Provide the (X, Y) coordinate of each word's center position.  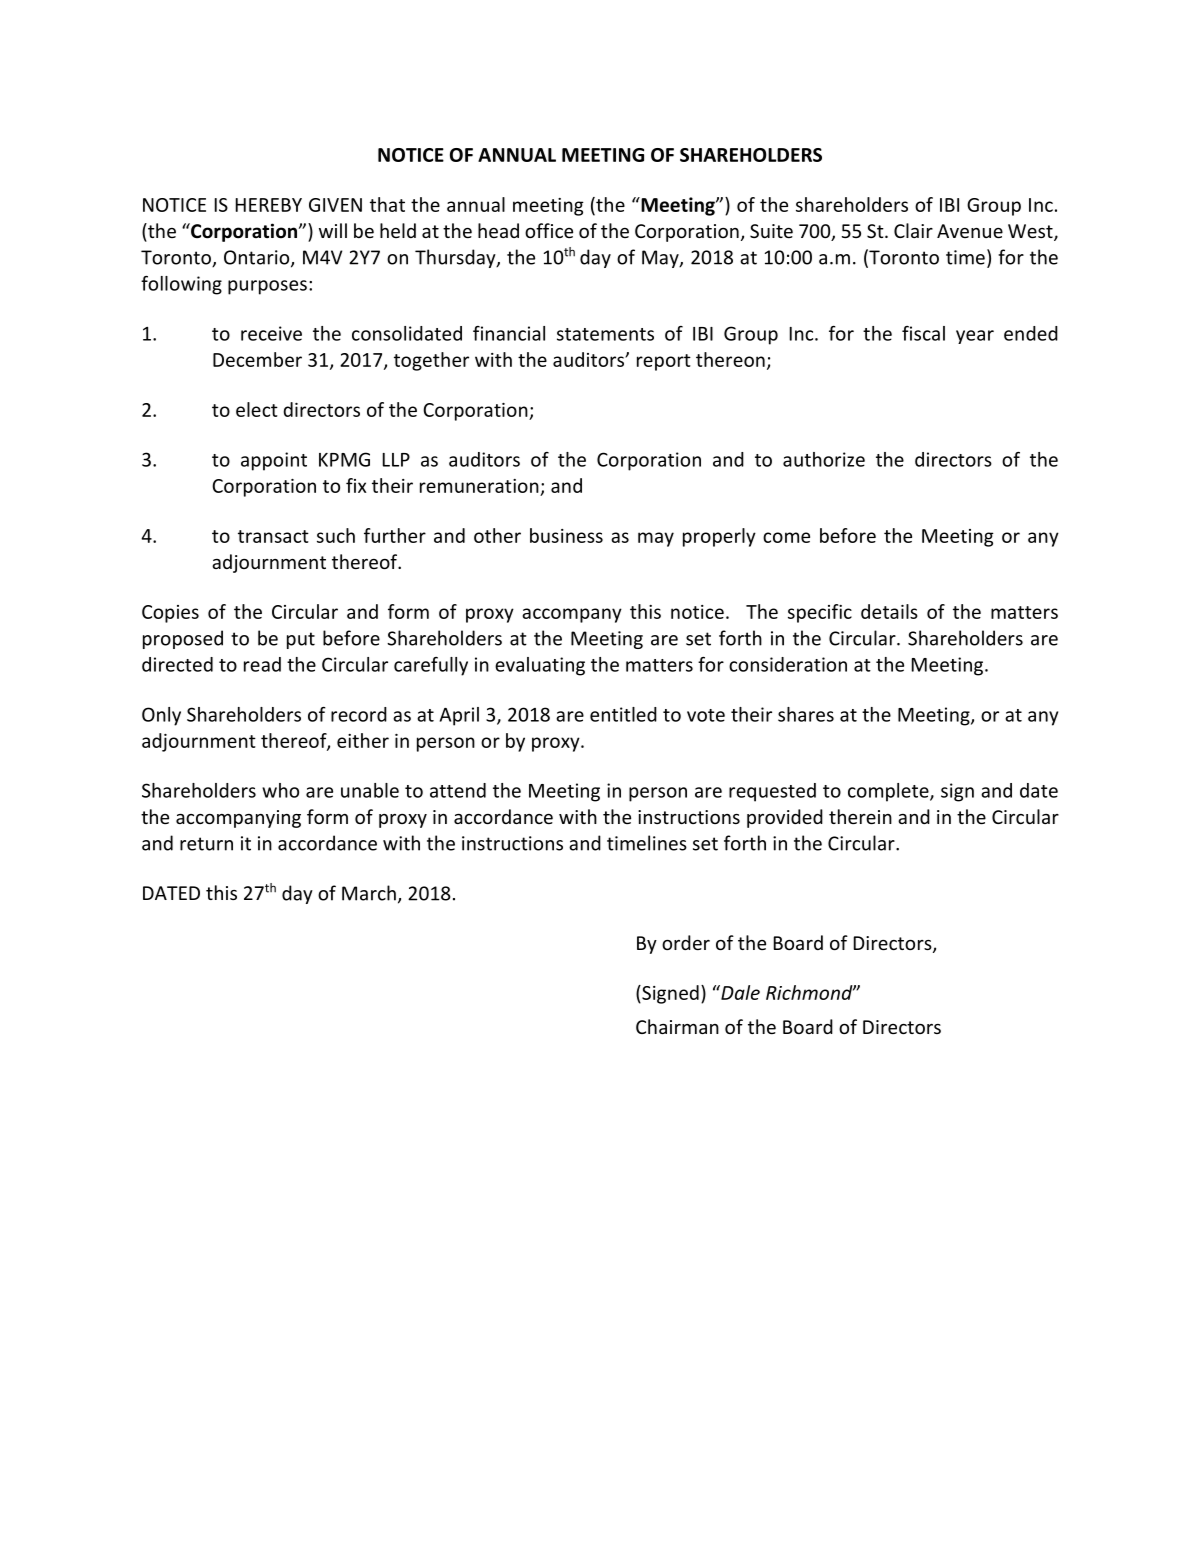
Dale (739, 992)
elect (257, 409)
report (664, 362)
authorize (824, 459)
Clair (913, 230)
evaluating (540, 666)
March (369, 893)
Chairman (677, 1026)
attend (458, 790)
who (280, 790)
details (889, 611)
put (301, 640)
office (549, 230)
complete (889, 792)
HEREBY (269, 205)
